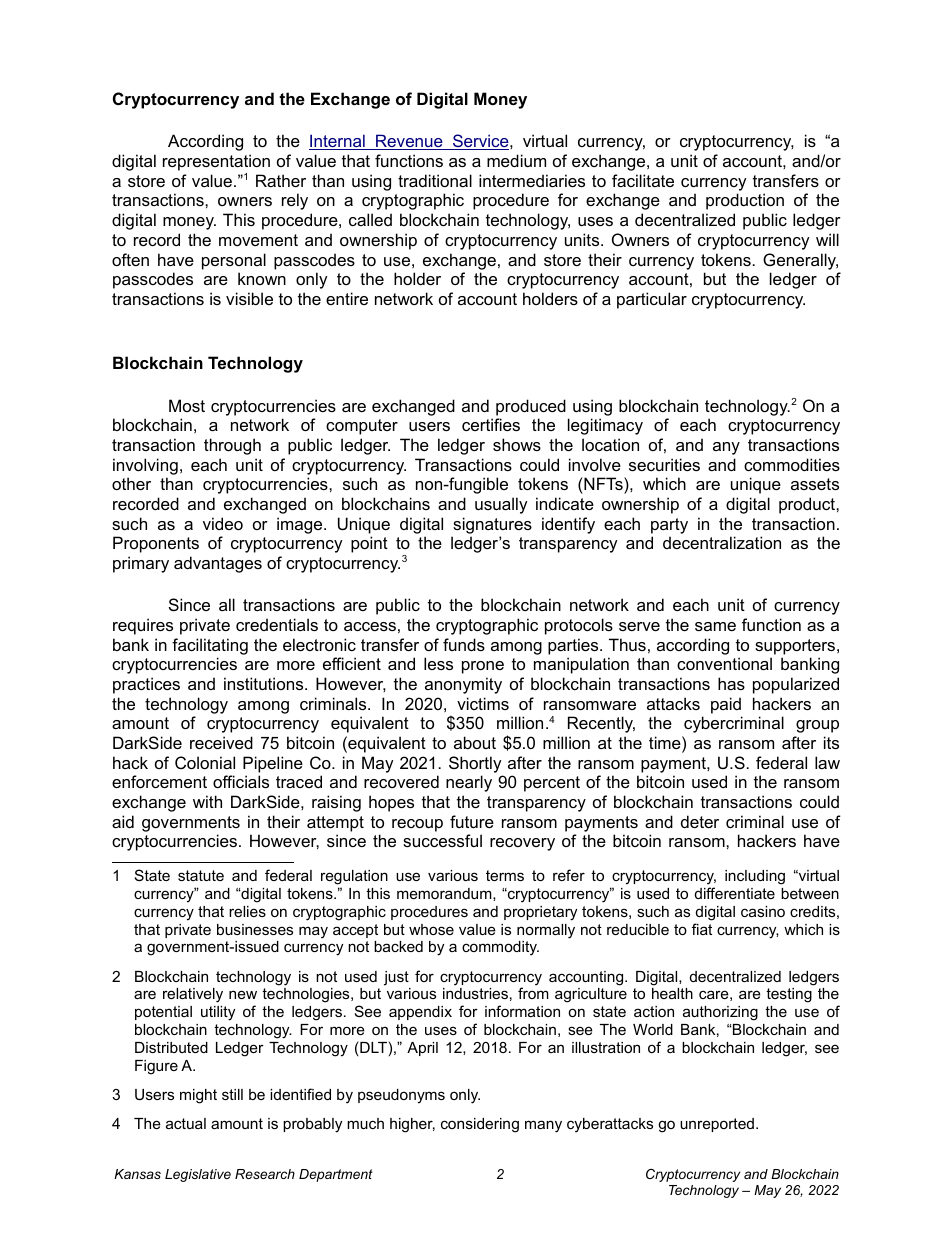 The image size is (952, 1233). What do you see at coordinates (491, 424) in the page?
I see `certifies` at bounding box center [491, 424].
